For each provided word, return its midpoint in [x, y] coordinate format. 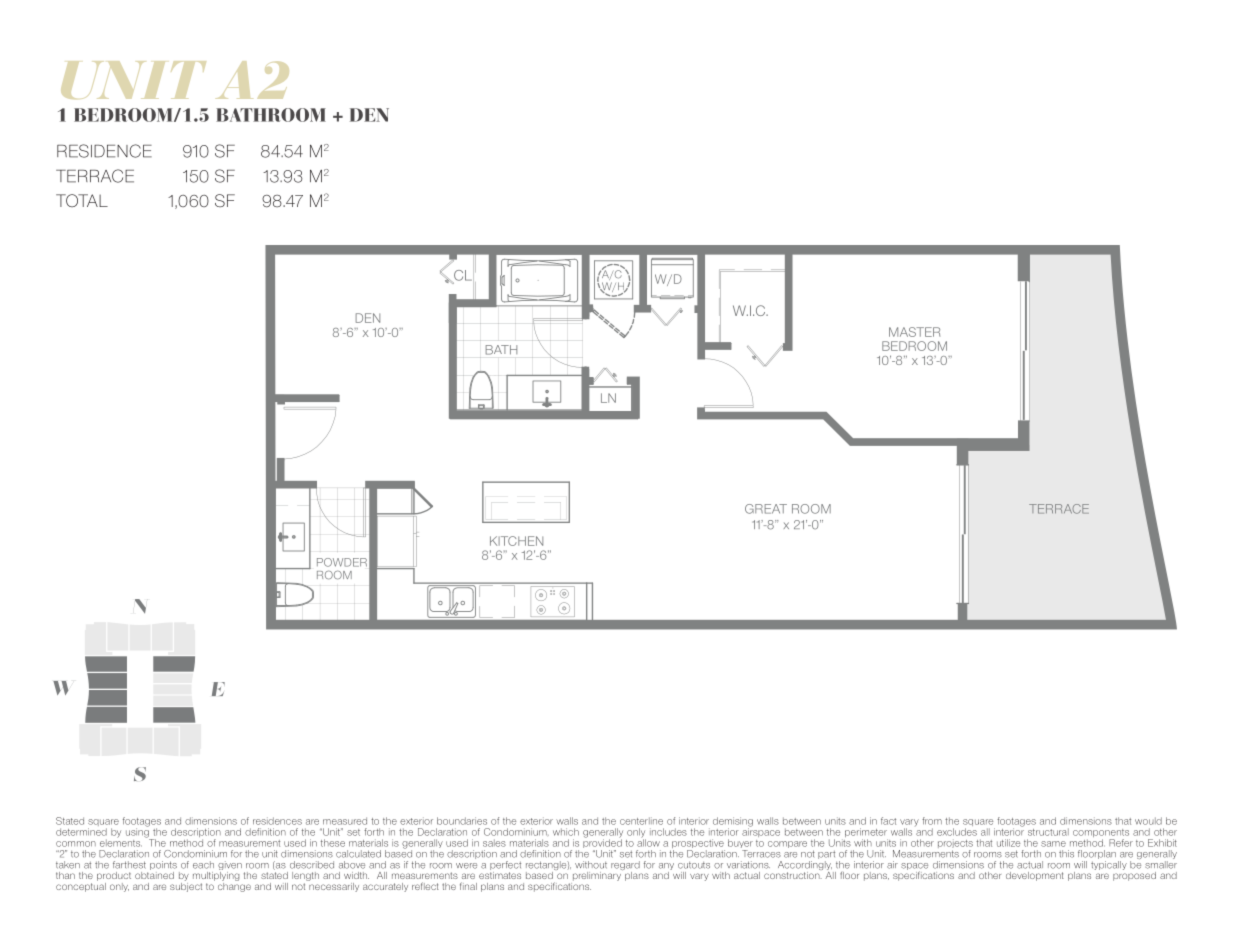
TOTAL [82, 200]
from [932, 821]
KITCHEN [516, 541]
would [1148, 821]
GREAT [766, 509]
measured [345, 821]
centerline [641, 821]
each [203, 865]
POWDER [342, 562]
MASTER [914, 332]
